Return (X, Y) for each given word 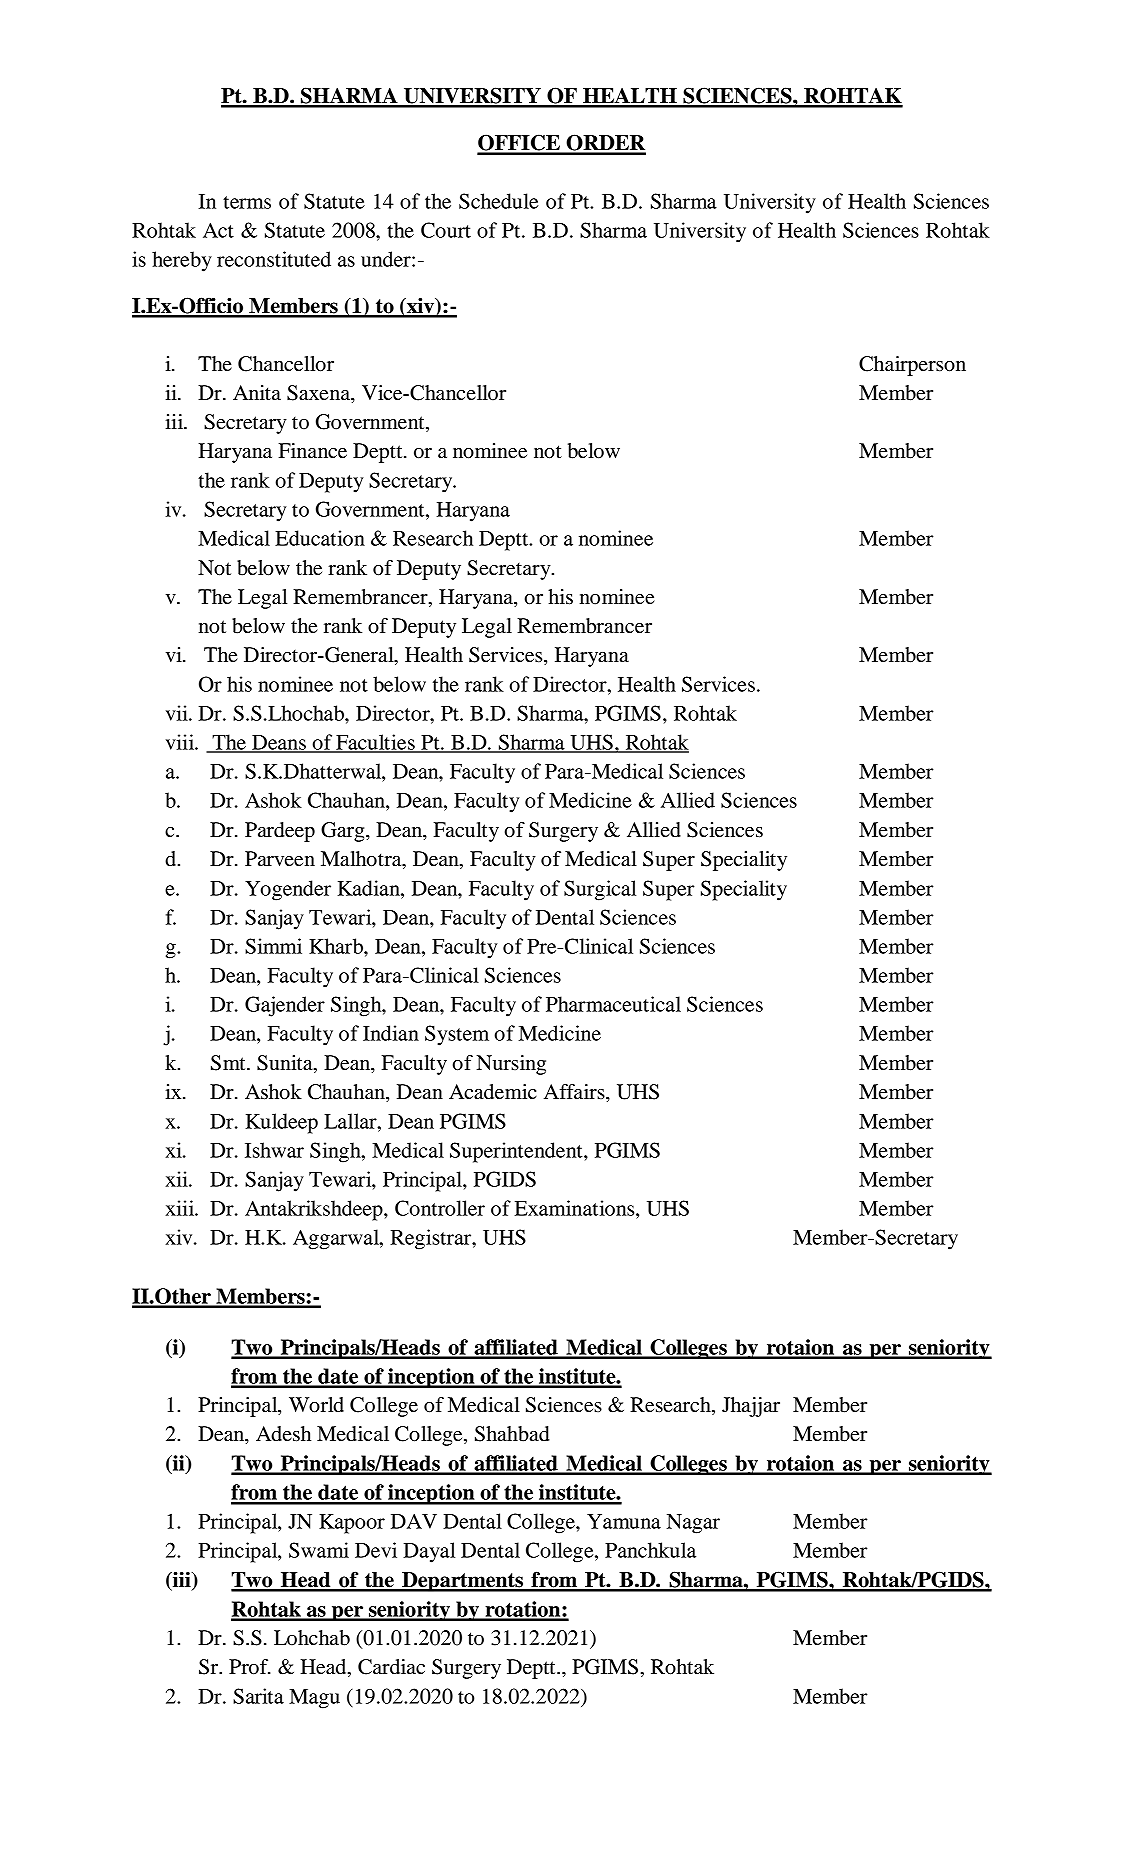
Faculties (375, 743)
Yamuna (624, 1521)
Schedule (498, 201)
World (316, 1405)
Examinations (576, 1208)
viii (181, 742)
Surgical (600, 890)
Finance (312, 451)
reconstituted (274, 259)
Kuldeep (281, 1123)
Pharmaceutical (613, 1004)
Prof (250, 1667)
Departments (463, 1582)
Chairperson (912, 366)
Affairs (575, 1091)
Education (320, 538)
